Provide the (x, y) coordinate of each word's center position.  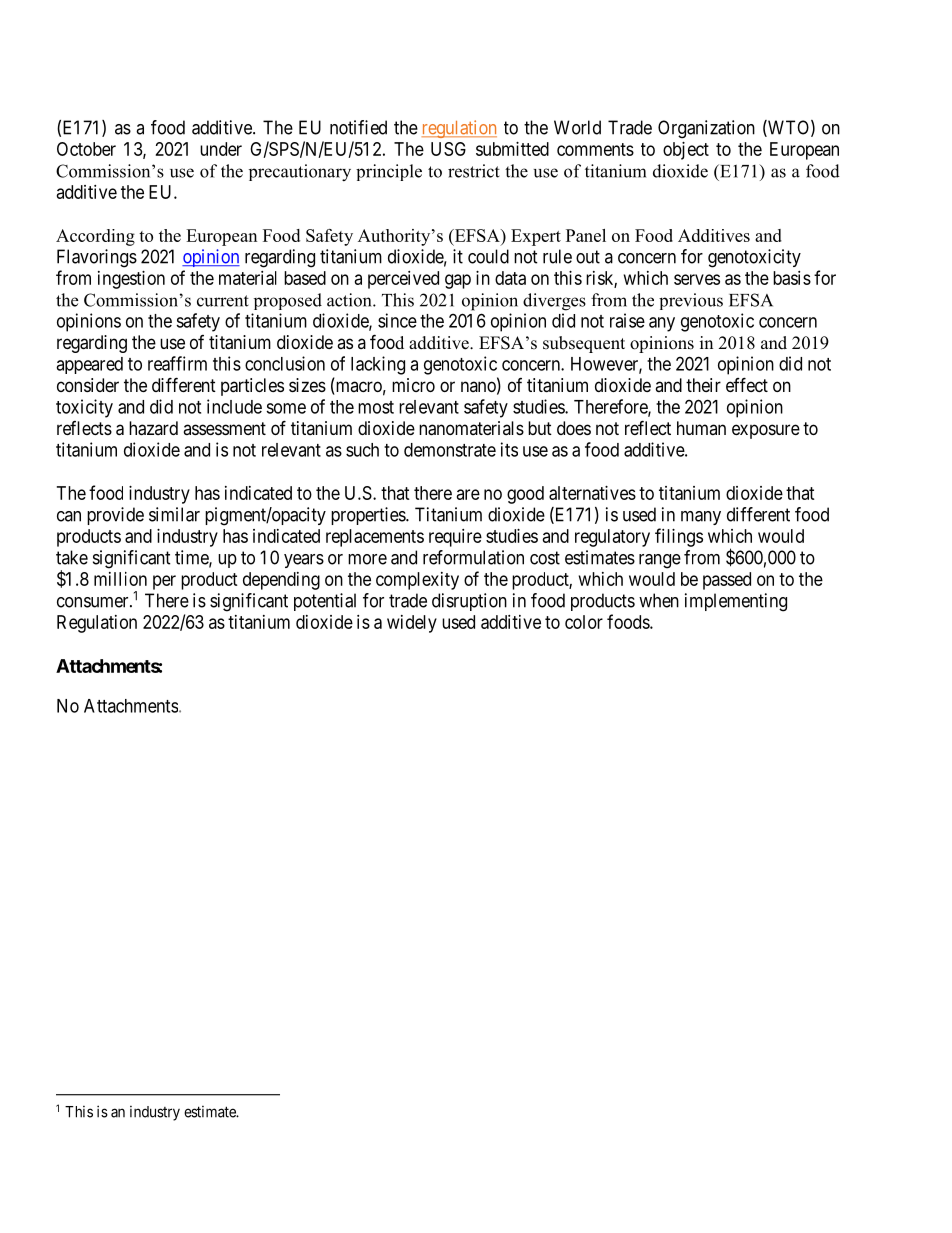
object (686, 151)
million (120, 579)
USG (448, 149)
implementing (736, 602)
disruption (469, 602)
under (221, 149)
